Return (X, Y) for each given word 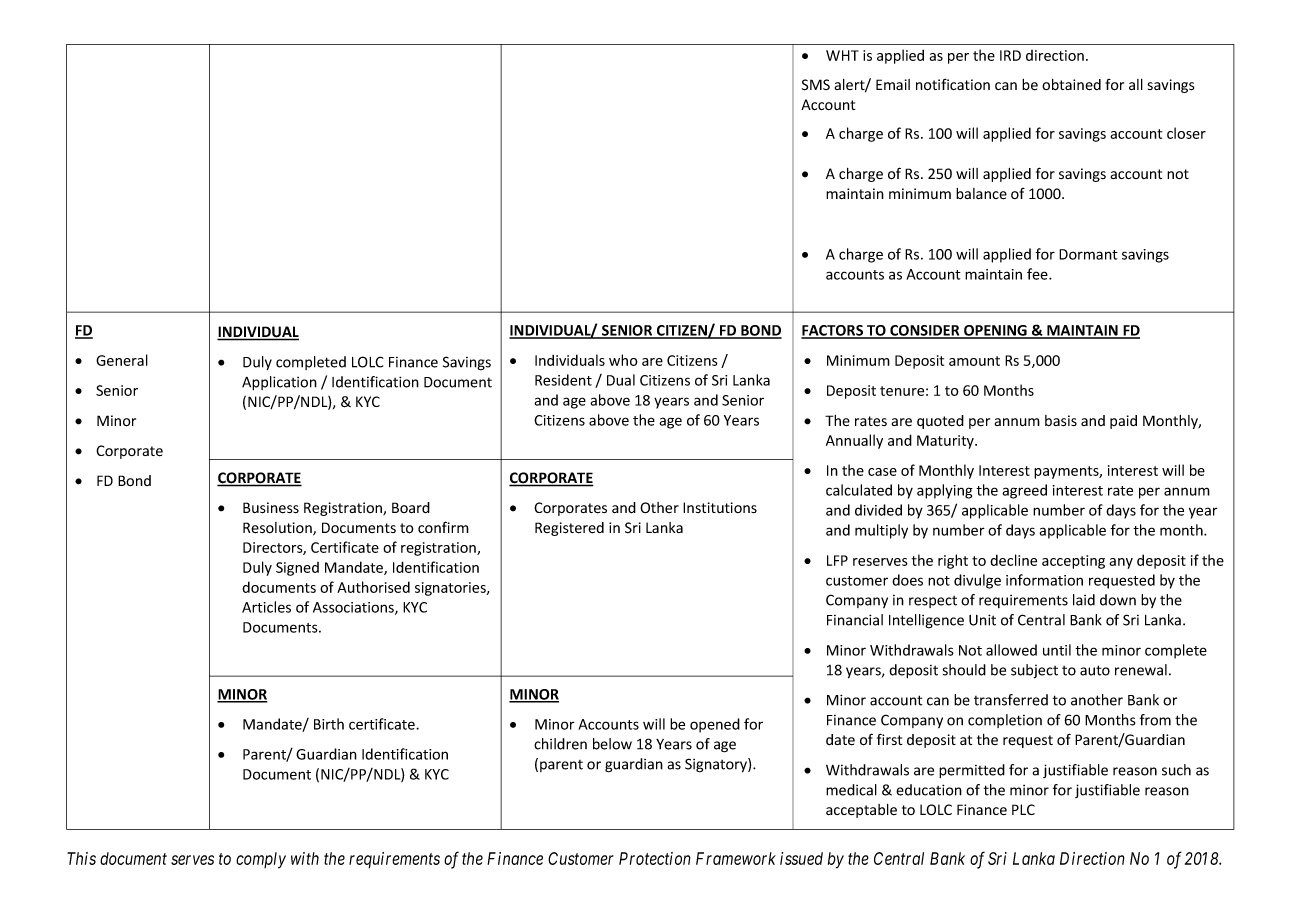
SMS (816, 85)
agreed (1024, 491)
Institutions (720, 507)
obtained (1071, 85)
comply (261, 860)
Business (271, 508)
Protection (655, 858)
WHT (842, 55)
